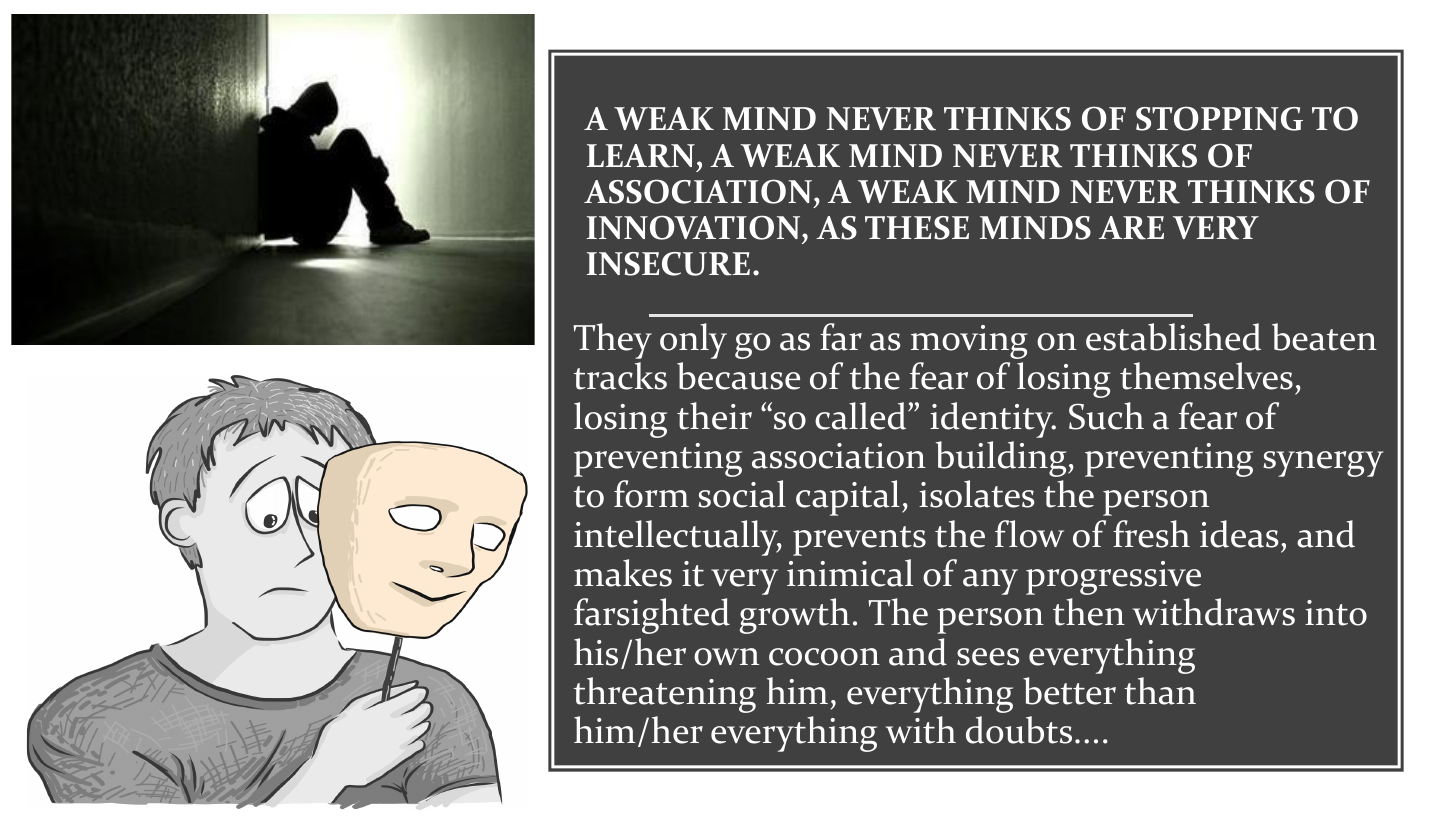 The height and width of the image is (819, 1456). Describe the element at coordinates (1219, 118) in the image. I see `STOPPING` at that location.
